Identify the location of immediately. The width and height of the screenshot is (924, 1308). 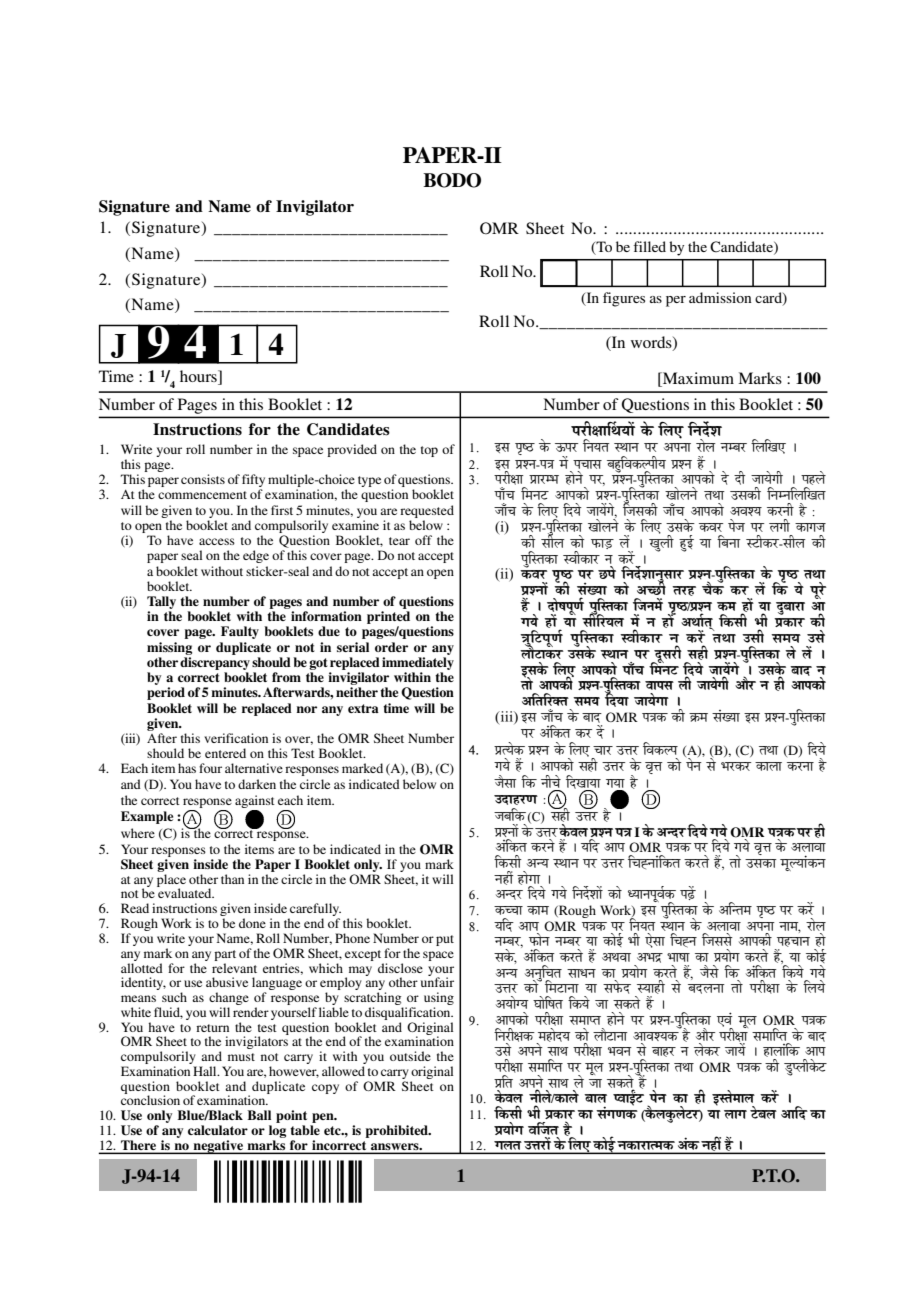
(418, 663).
